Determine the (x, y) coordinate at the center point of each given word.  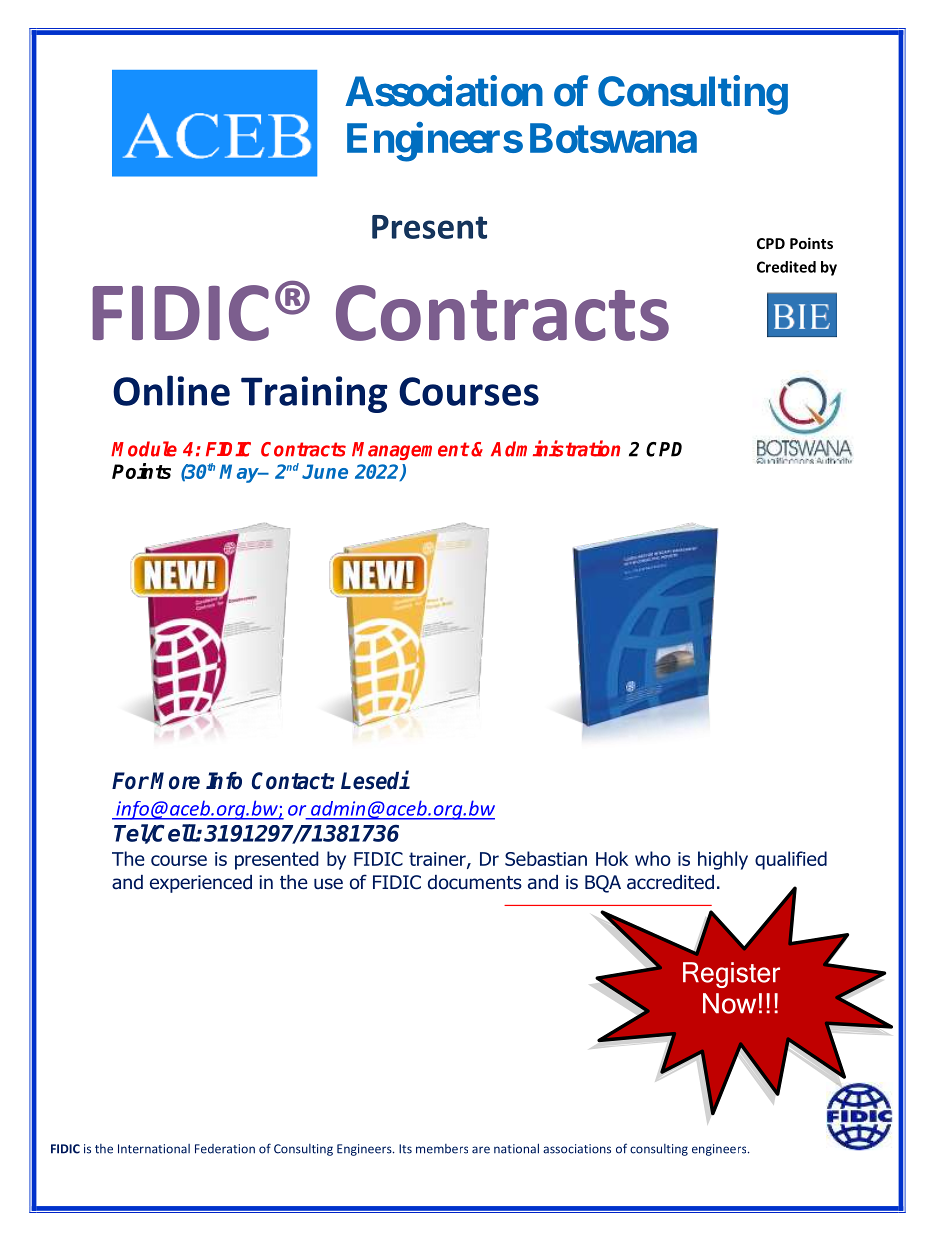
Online (171, 390)
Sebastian (546, 858)
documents (475, 882)
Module (144, 449)
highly (723, 860)
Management (410, 451)
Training (314, 394)
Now (729, 1003)
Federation (225, 1149)
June (325, 471)
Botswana (613, 138)
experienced (201, 884)
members (442, 1149)
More (175, 781)
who (653, 858)
